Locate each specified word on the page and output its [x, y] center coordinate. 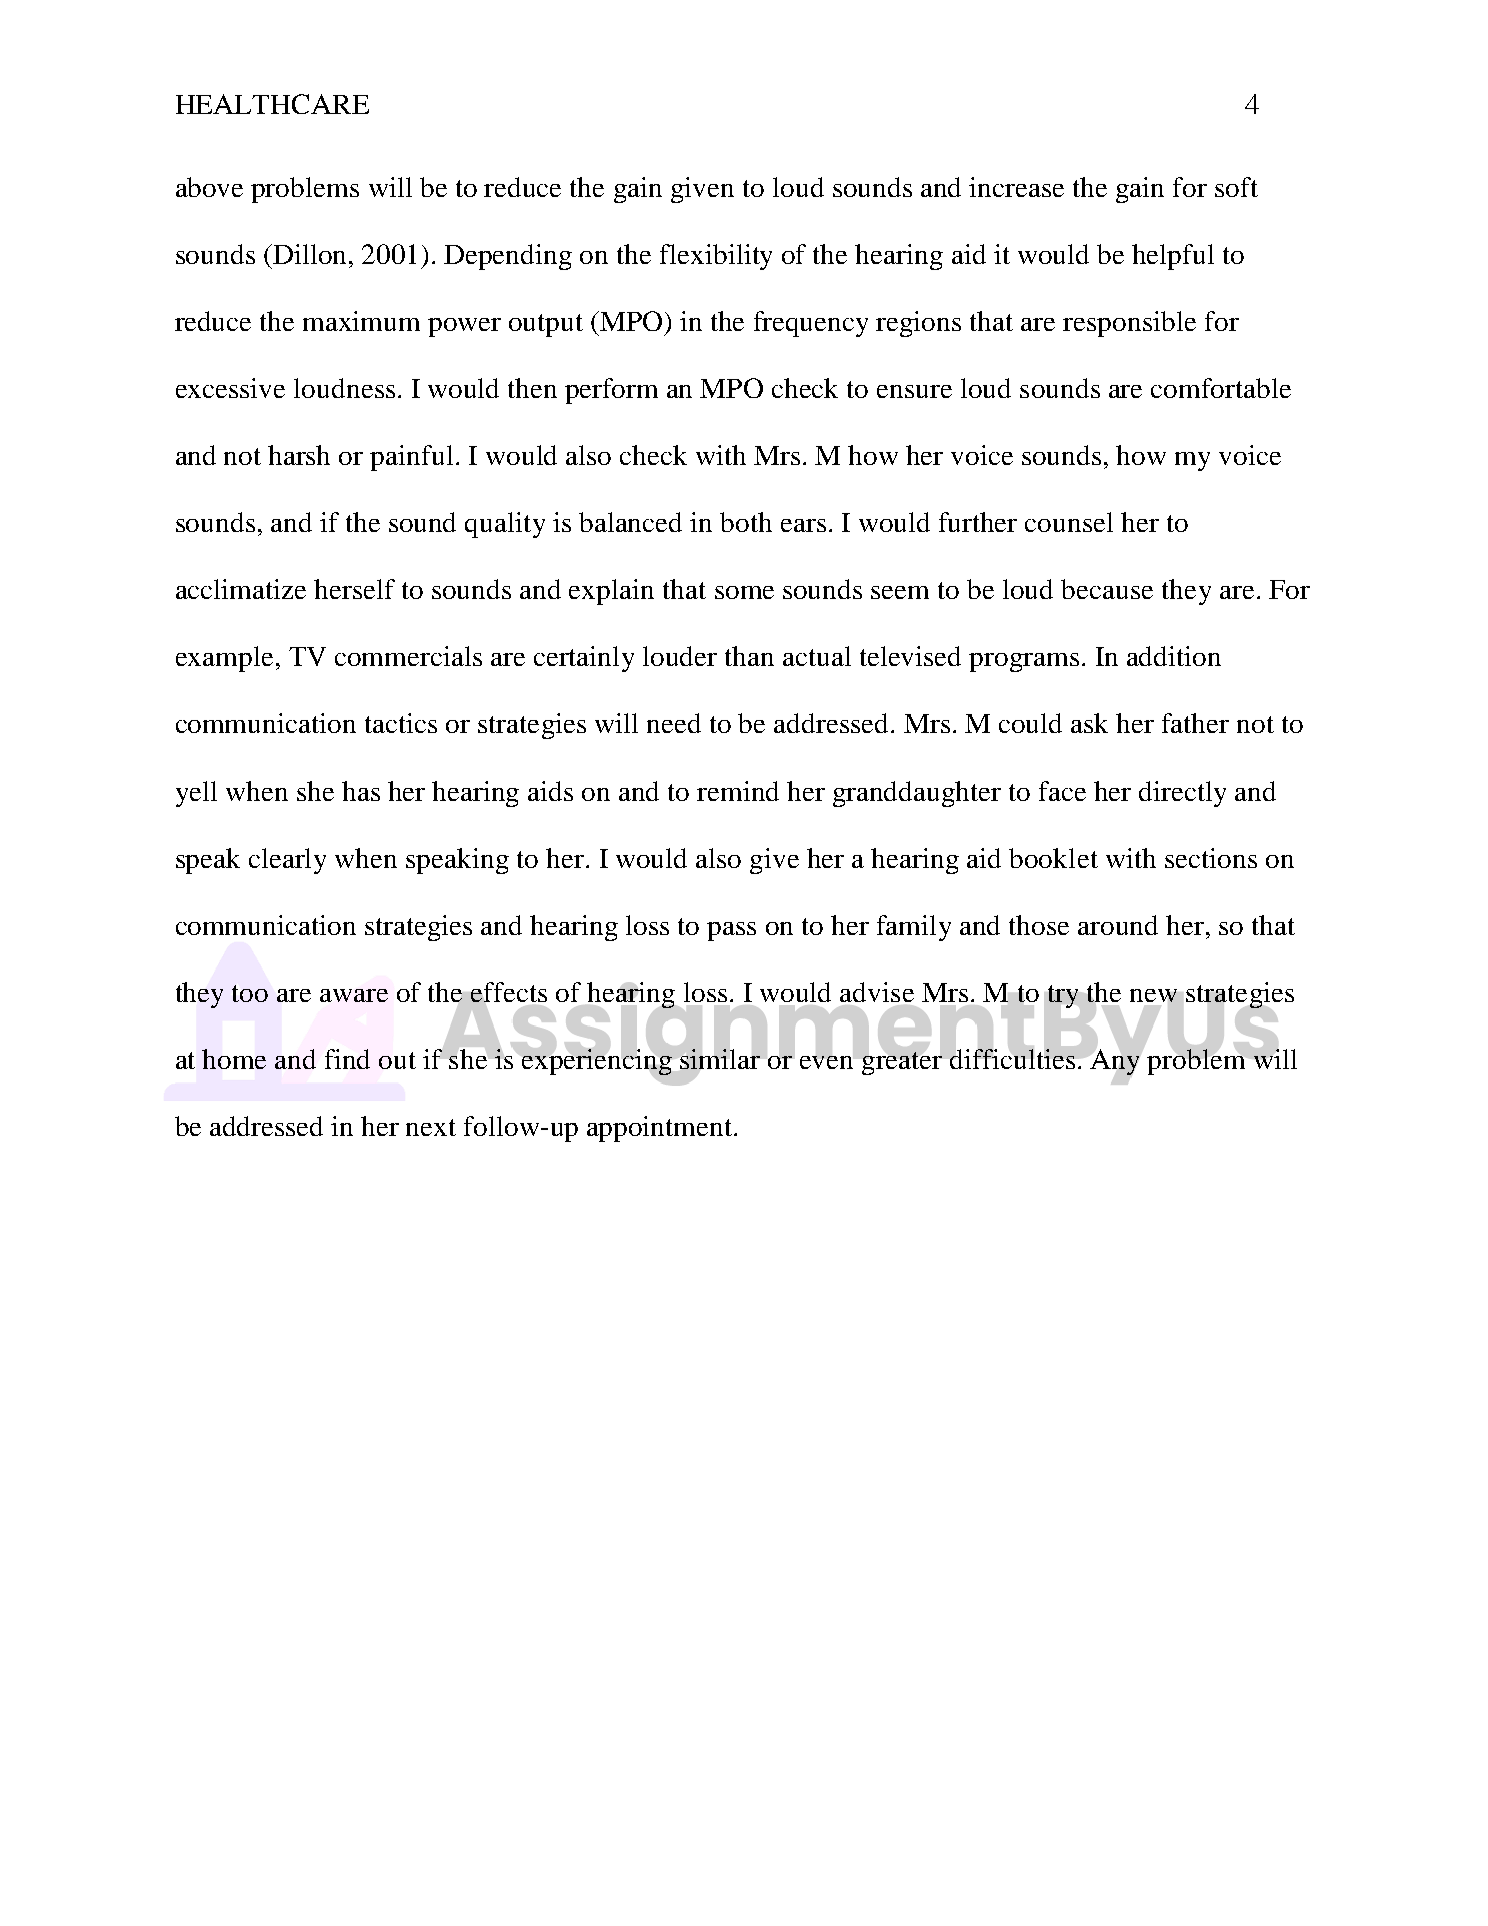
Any [1114, 1062]
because [1107, 589]
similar [720, 1059]
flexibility [716, 257]
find [347, 1059]
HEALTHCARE [272, 104]
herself [354, 589]
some [744, 592]
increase [1016, 187]
